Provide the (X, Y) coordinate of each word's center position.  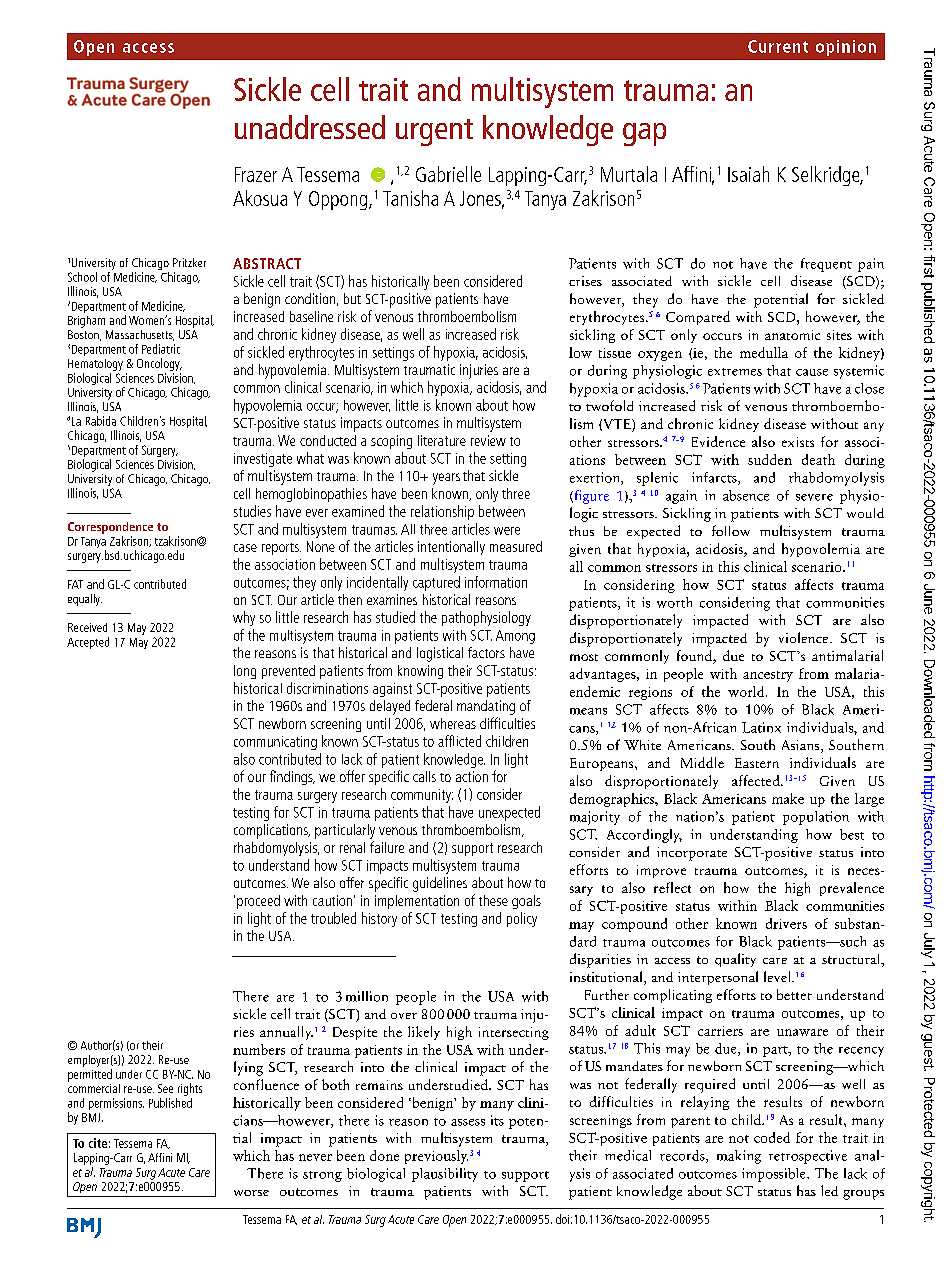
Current (778, 46)
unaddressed (310, 127)
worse (251, 1193)
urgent (434, 132)
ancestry (768, 676)
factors (486, 652)
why (244, 618)
